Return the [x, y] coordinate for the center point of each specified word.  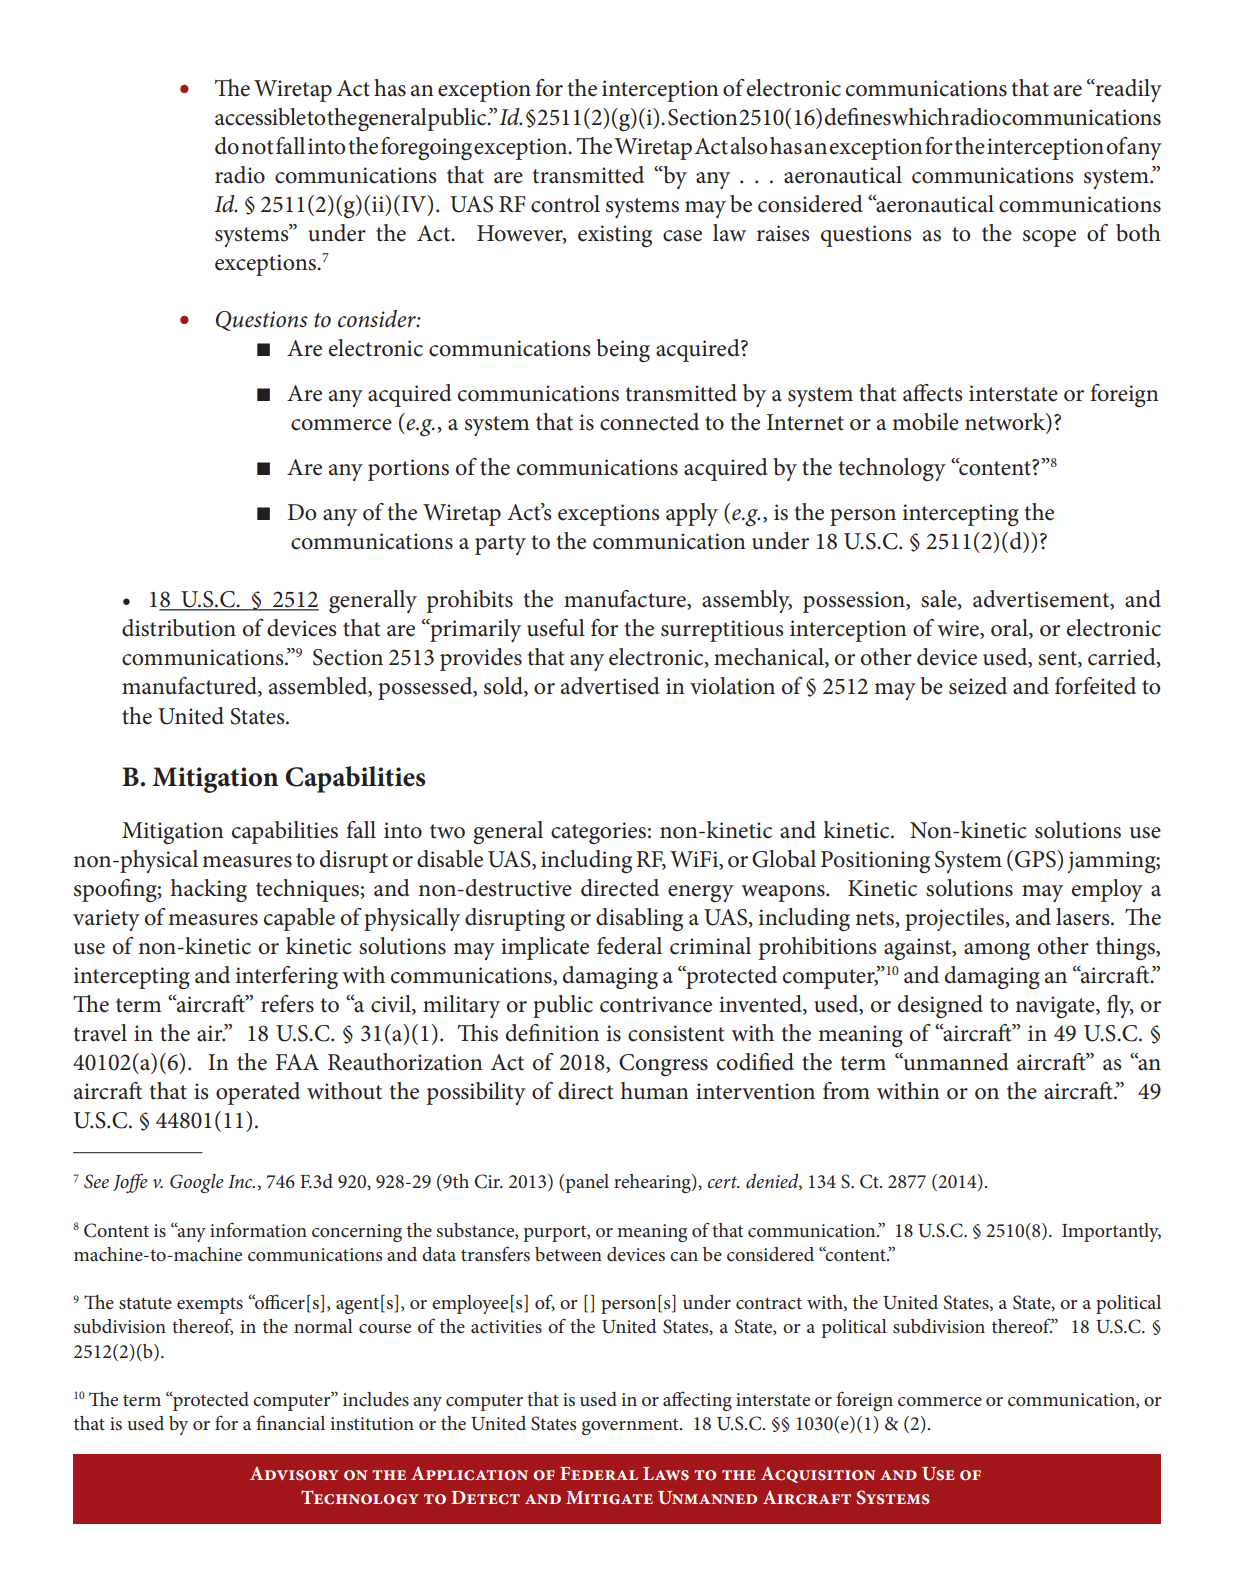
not [257, 147]
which [921, 117]
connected [649, 422]
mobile [925, 422]
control [565, 204]
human [655, 1091]
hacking [209, 890]
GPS [1036, 859]
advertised [610, 686]
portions [408, 470]
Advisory [294, 1474]
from [846, 1091]
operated [258, 1093]
